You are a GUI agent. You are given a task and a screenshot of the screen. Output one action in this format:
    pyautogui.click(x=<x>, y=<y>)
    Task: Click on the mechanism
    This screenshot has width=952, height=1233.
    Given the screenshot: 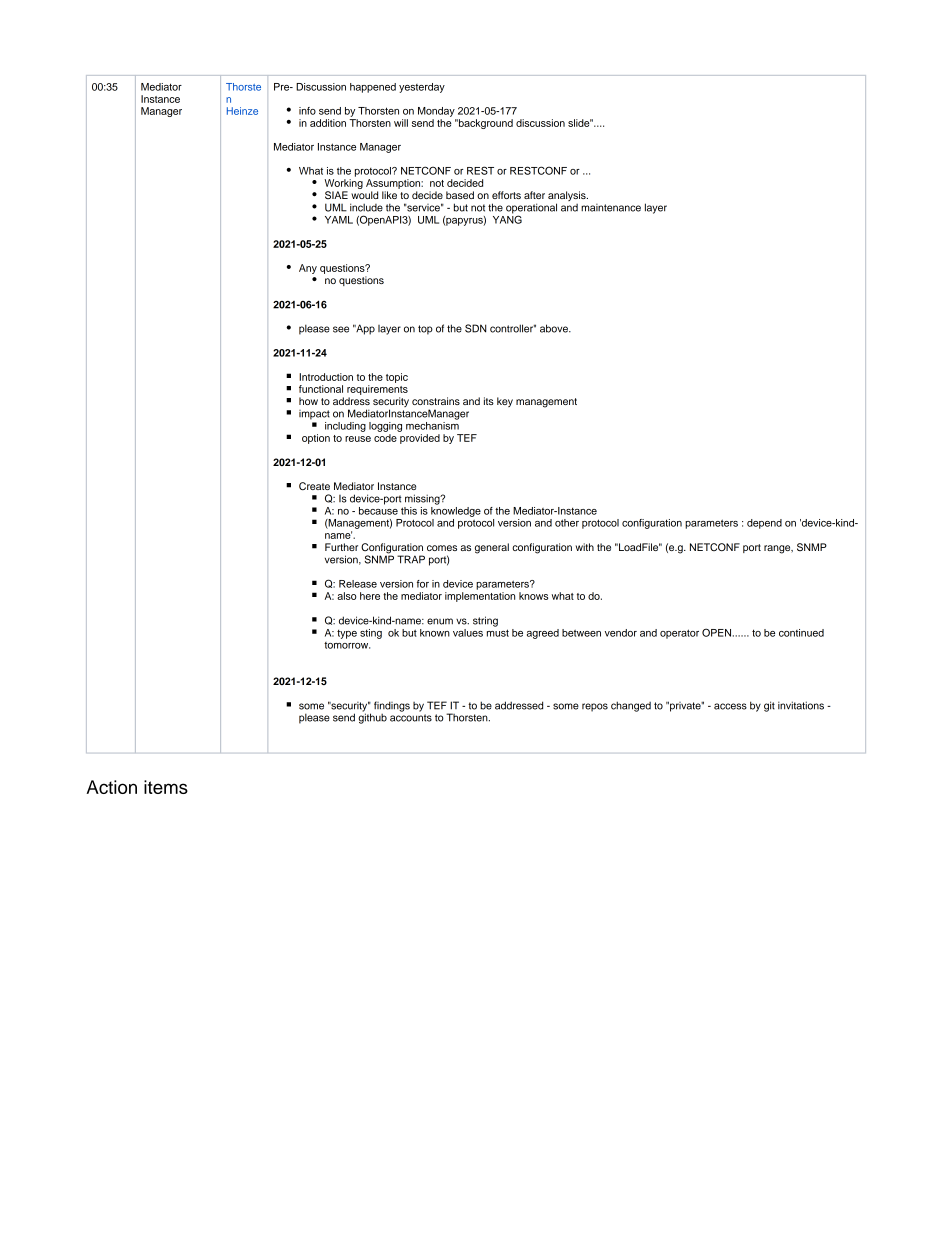 What is the action you would take?
    pyautogui.click(x=432, y=424)
